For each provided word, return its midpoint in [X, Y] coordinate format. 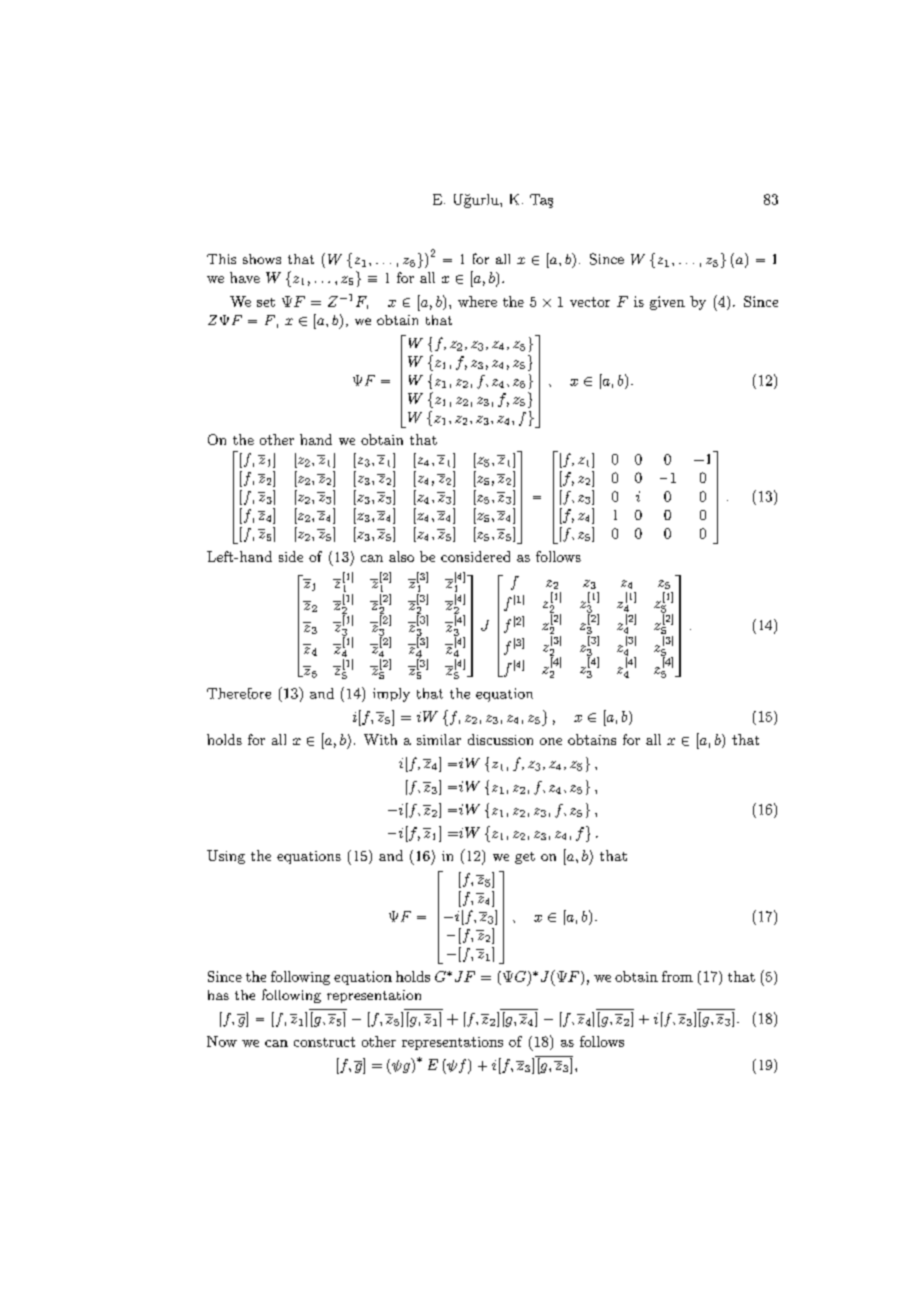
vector [590, 302]
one [551, 741]
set [266, 302]
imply [391, 695]
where [477, 301]
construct [324, 1042]
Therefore [239, 693]
